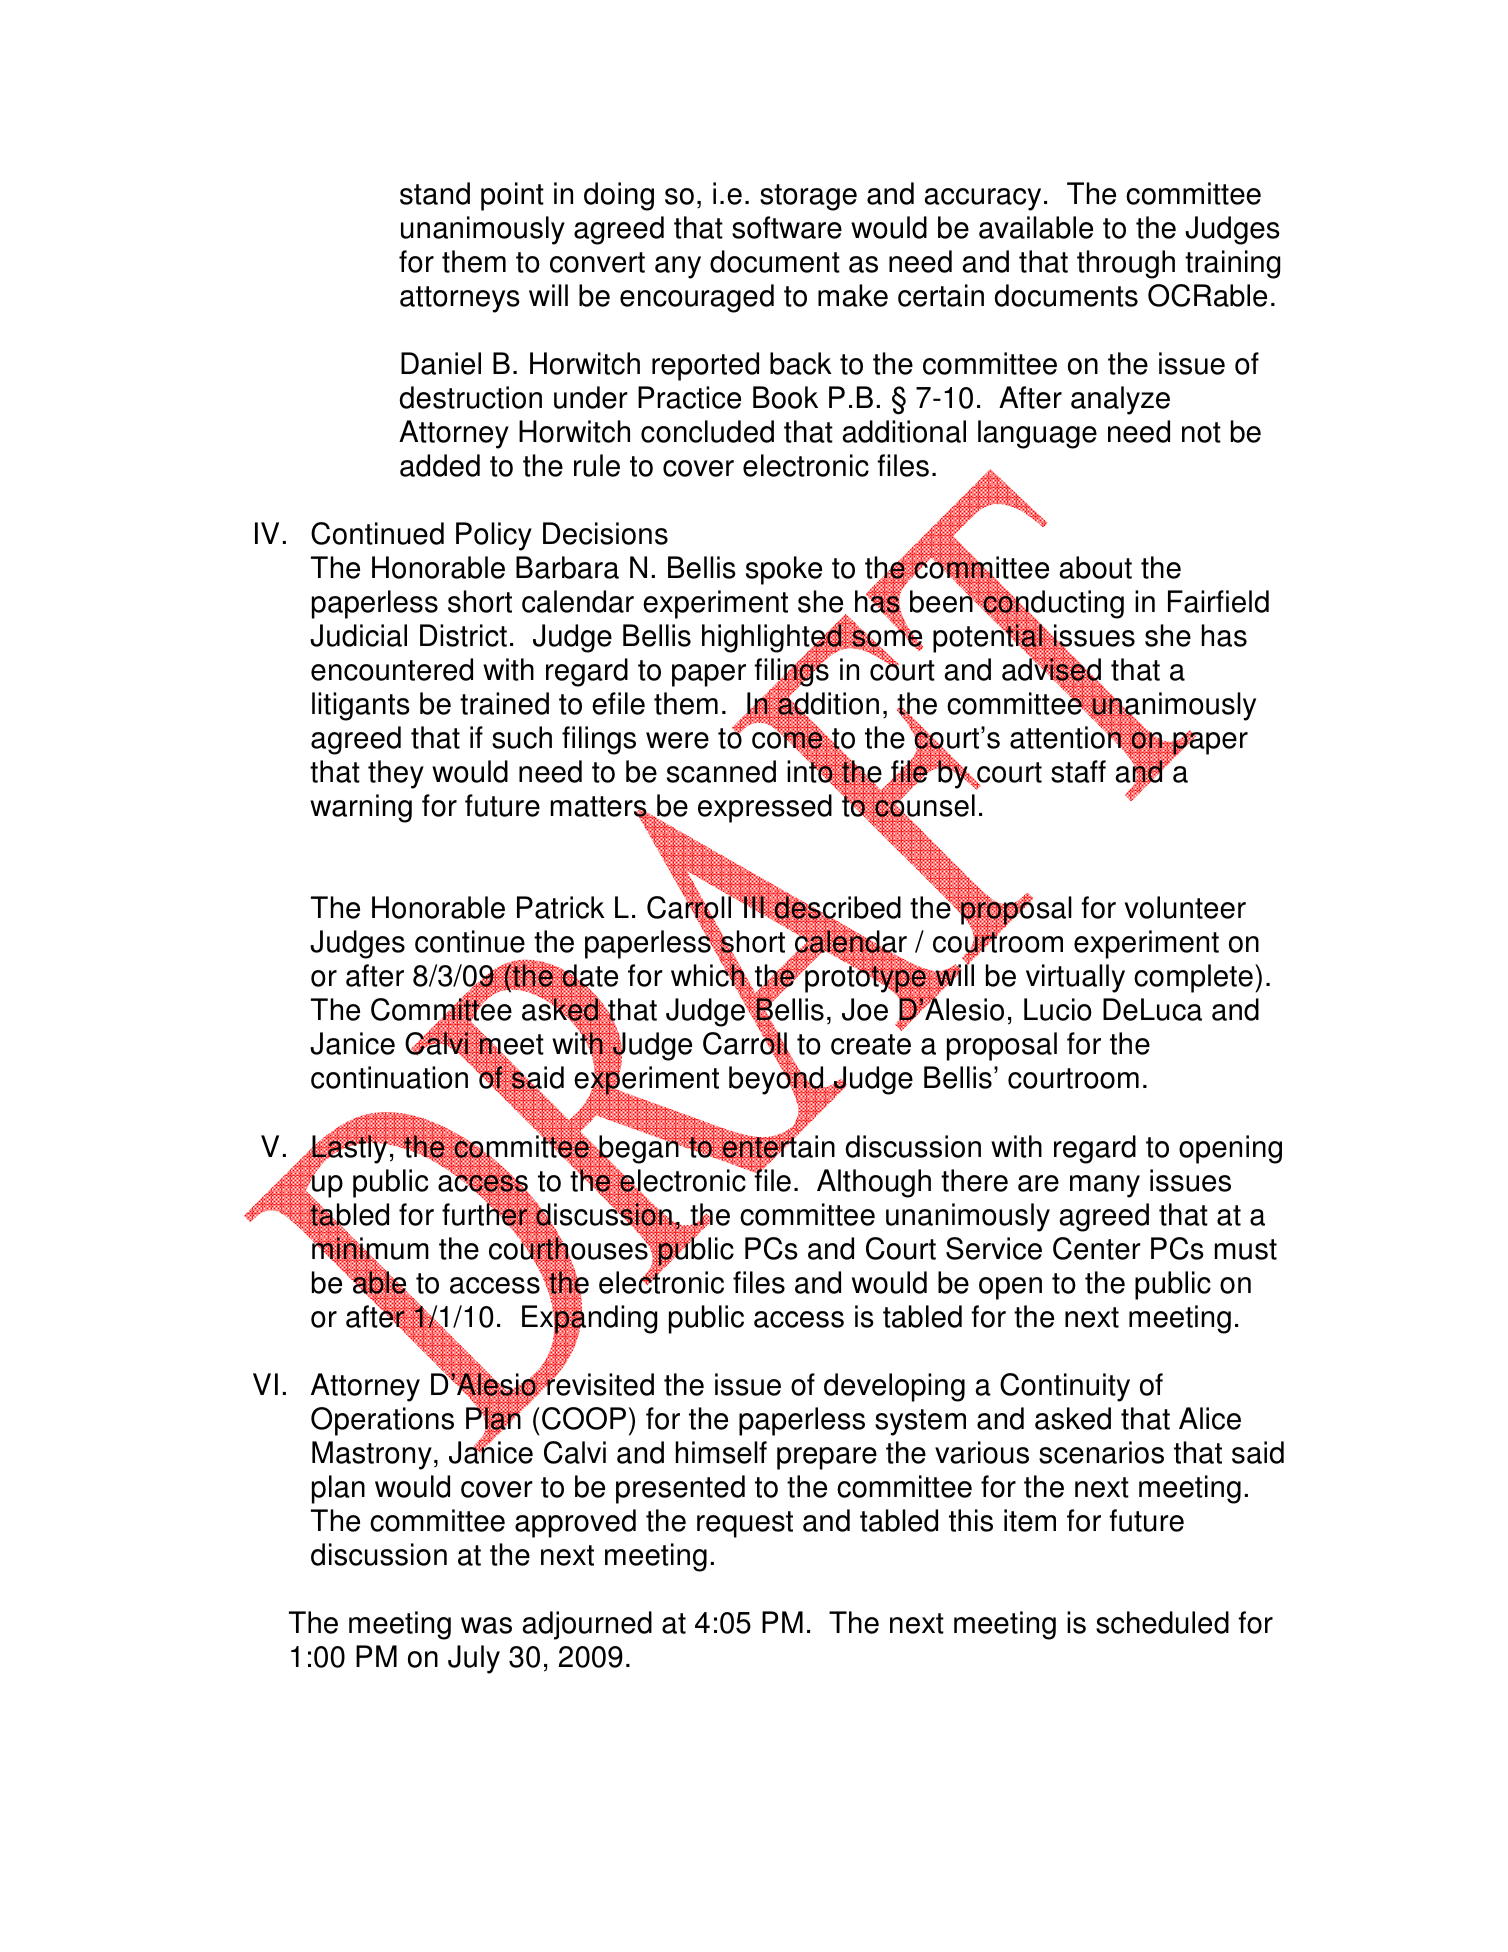  Describe the element at coordinates (435, 193) in the screenshot. I see `stand` at that location.
